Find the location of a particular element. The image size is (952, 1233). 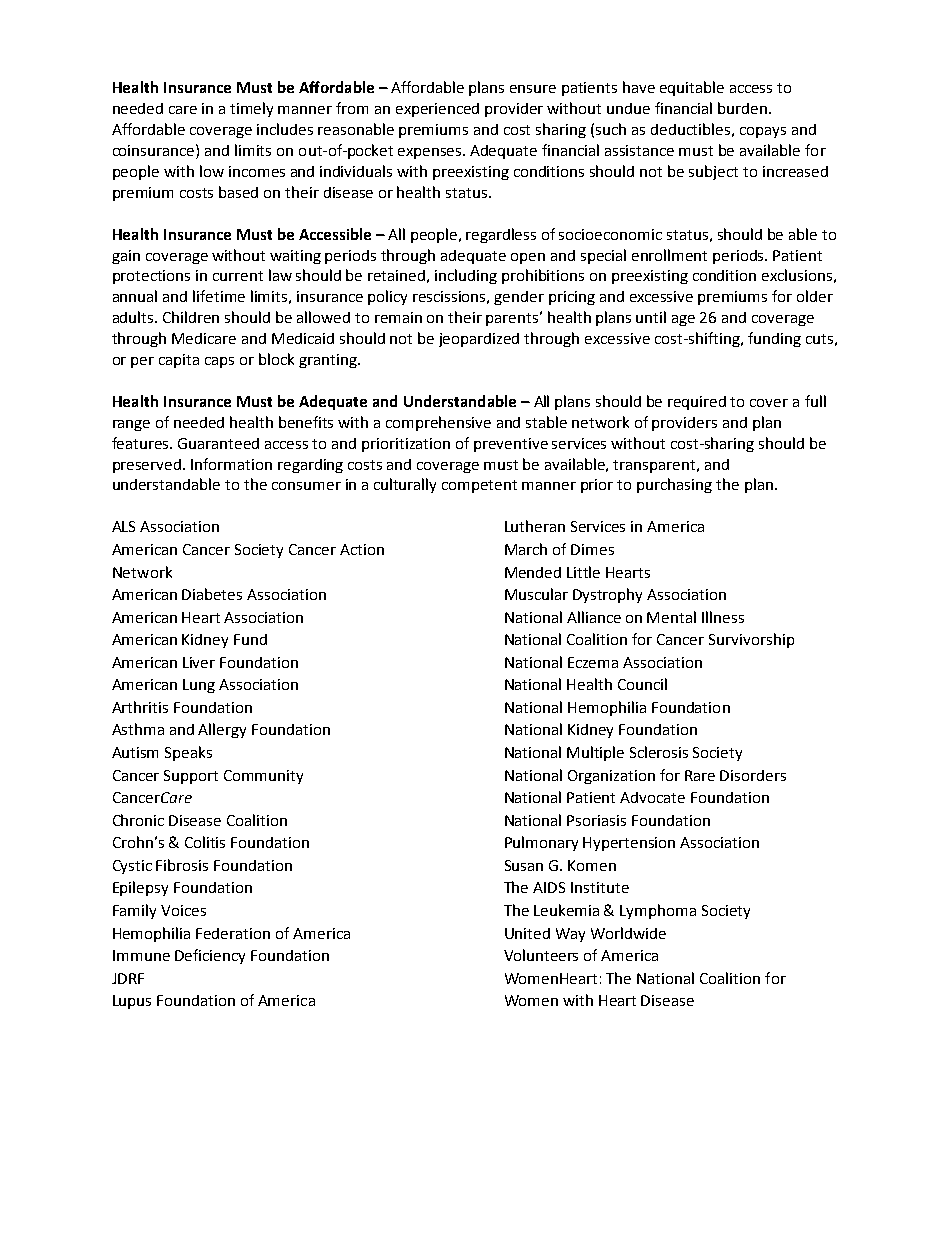

caps is located at coordinates (219, 362).
